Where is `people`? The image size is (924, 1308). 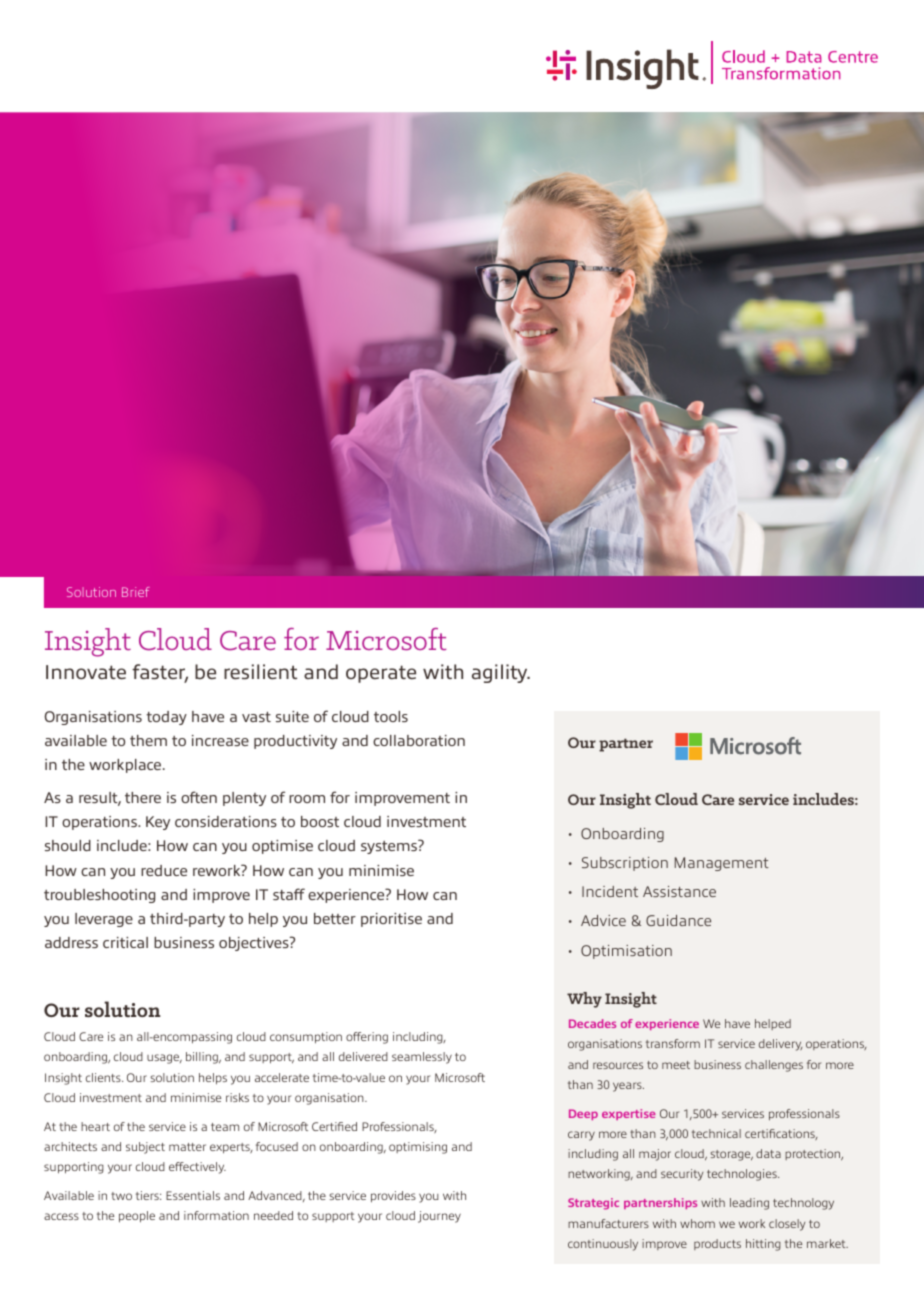 people is located at coordinates (137, 1217).
